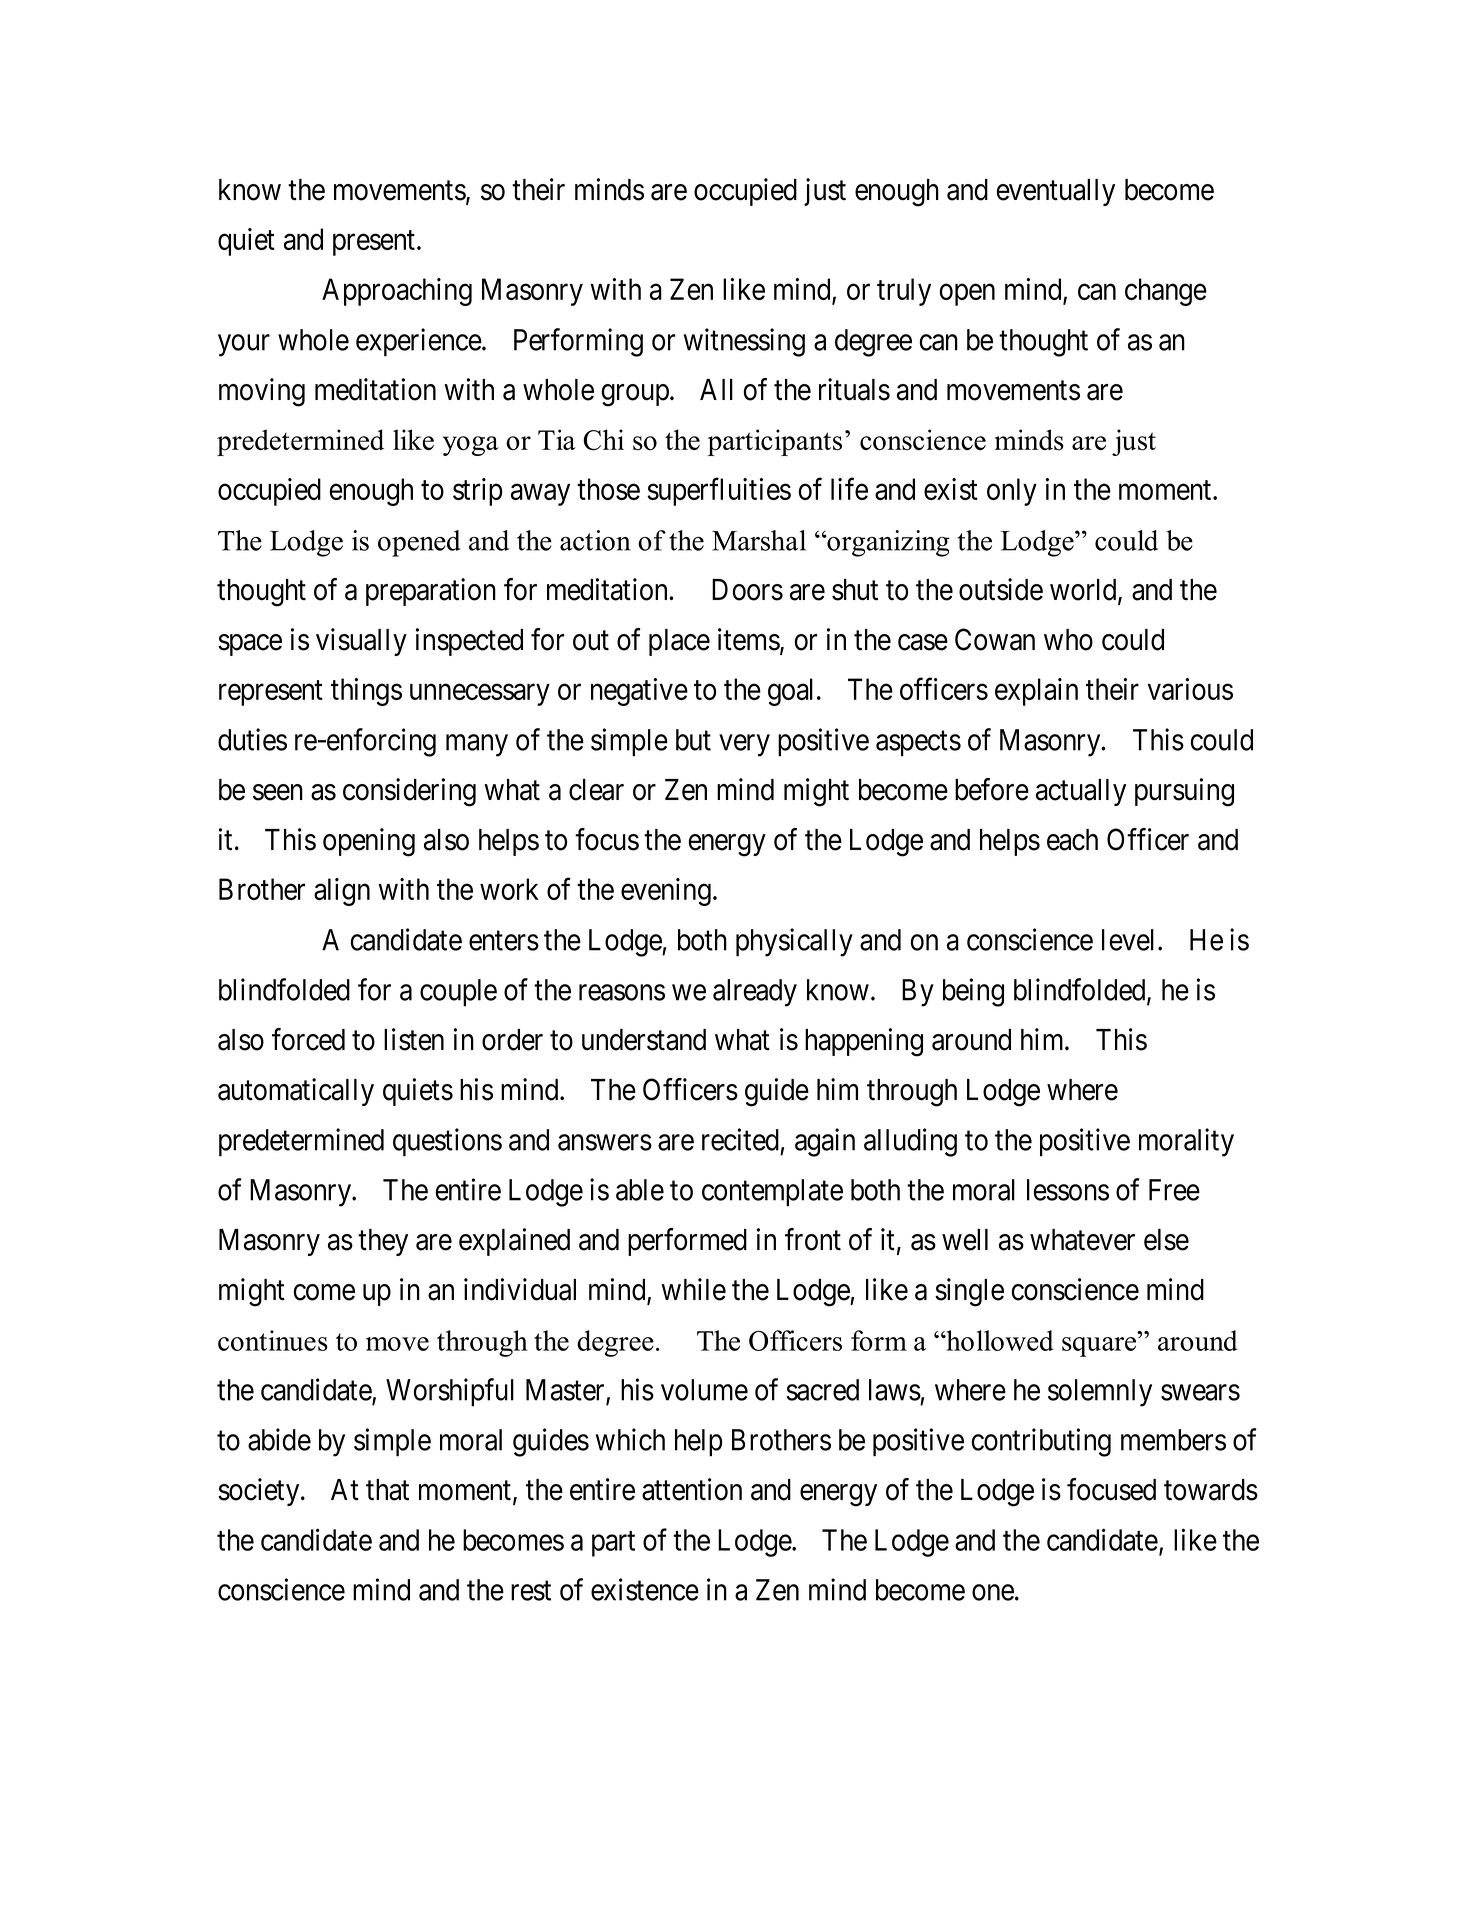 This document has width=1478, height=1913. I want to click on level, so click(1130, 940).
